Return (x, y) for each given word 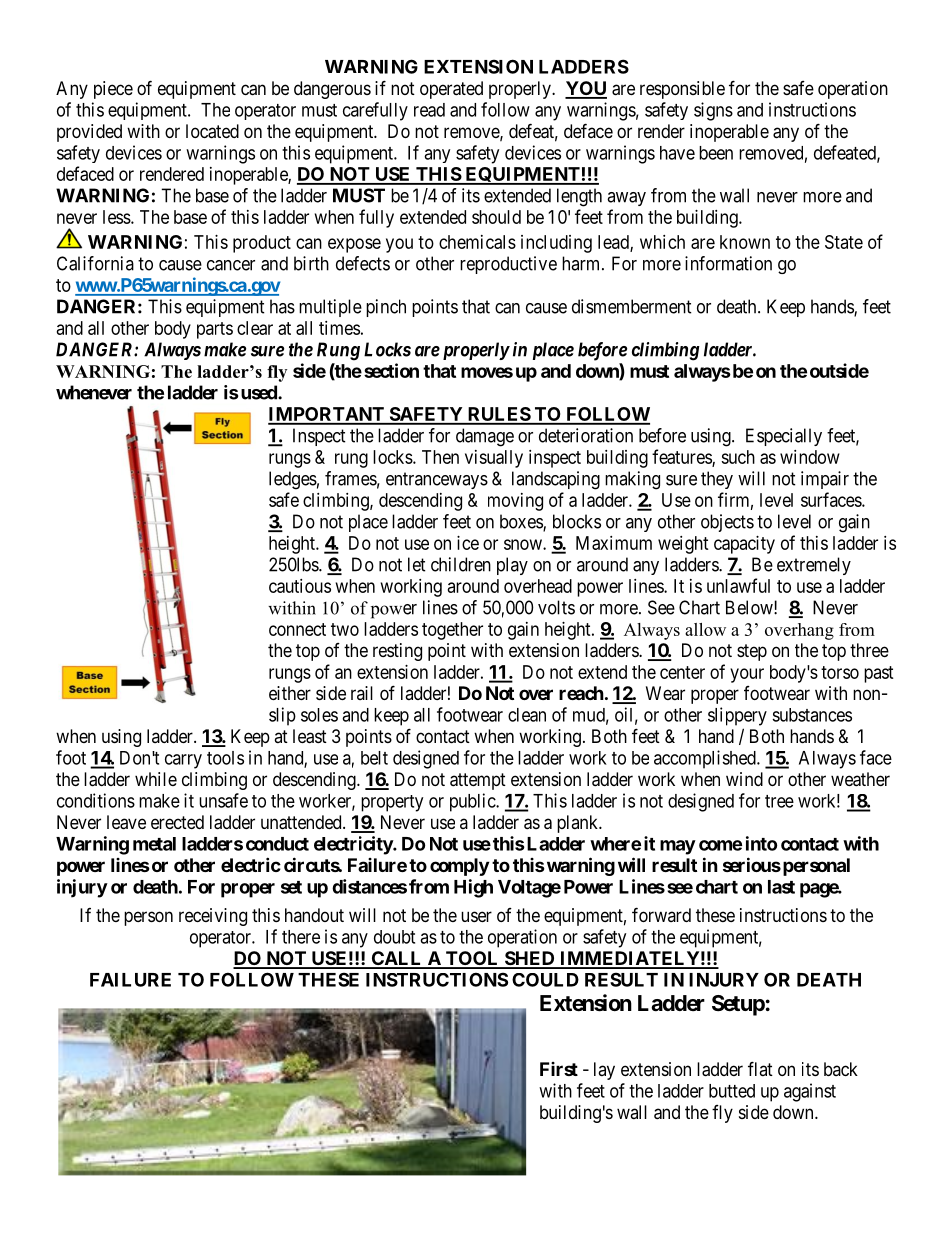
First (559, 1069)
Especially (784, 437)
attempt (478, 781)
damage (485, 437)
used (260, 392)
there (301, 937)
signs (713, 111)
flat (760, 1068)
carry (183, 761)
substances (812, 715)
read (429, 110)
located (212, 131)
